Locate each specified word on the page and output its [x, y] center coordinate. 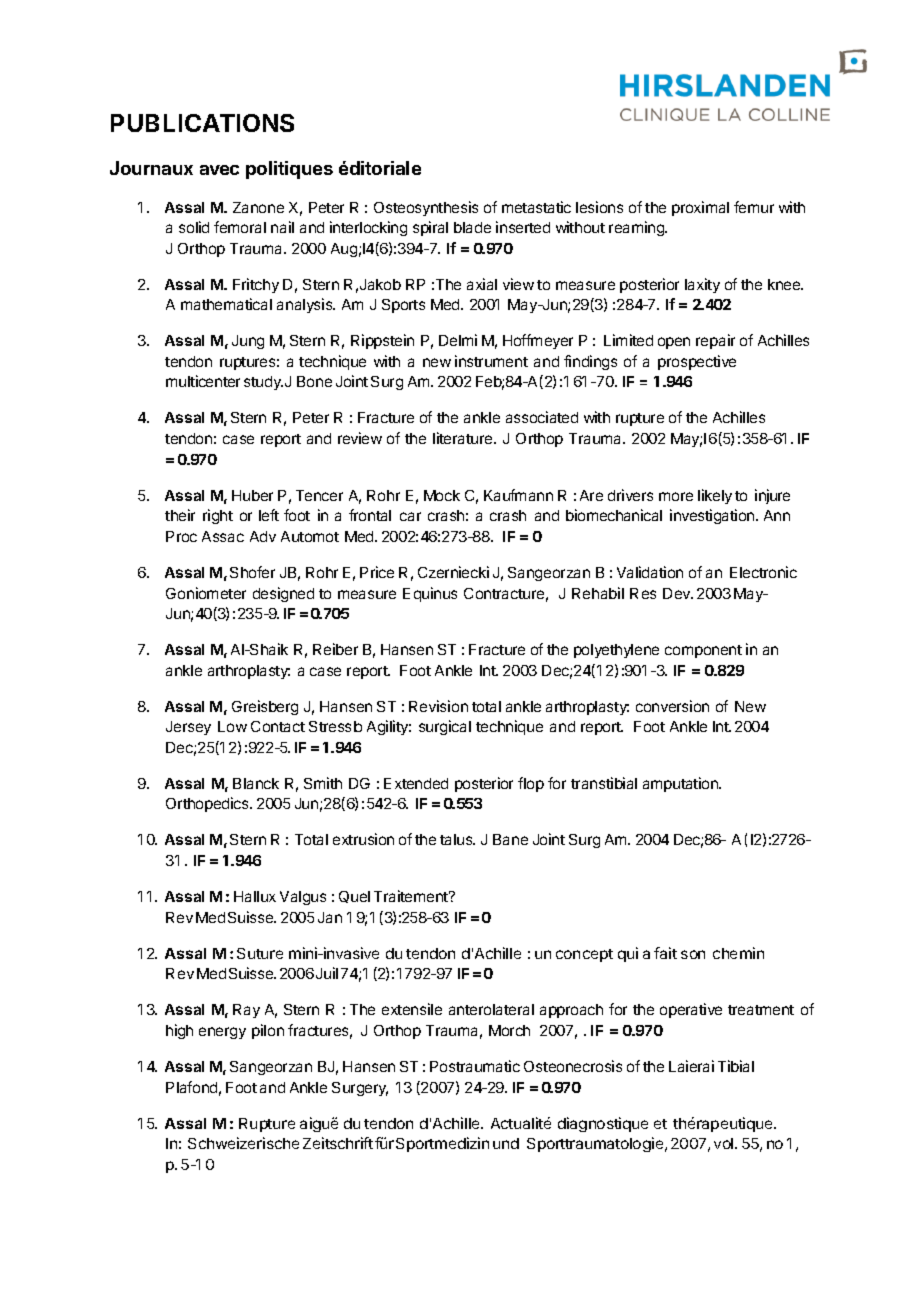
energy [222, 1033]
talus [457, 839]
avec [219, 170]
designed [283, 594]
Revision [438, 706]
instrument [491, 361]
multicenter [203, 381]
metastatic [536, 207]
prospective [697, 362]
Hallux [255, 896]
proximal [700, 208]
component [703, 651]
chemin [738, 953]
